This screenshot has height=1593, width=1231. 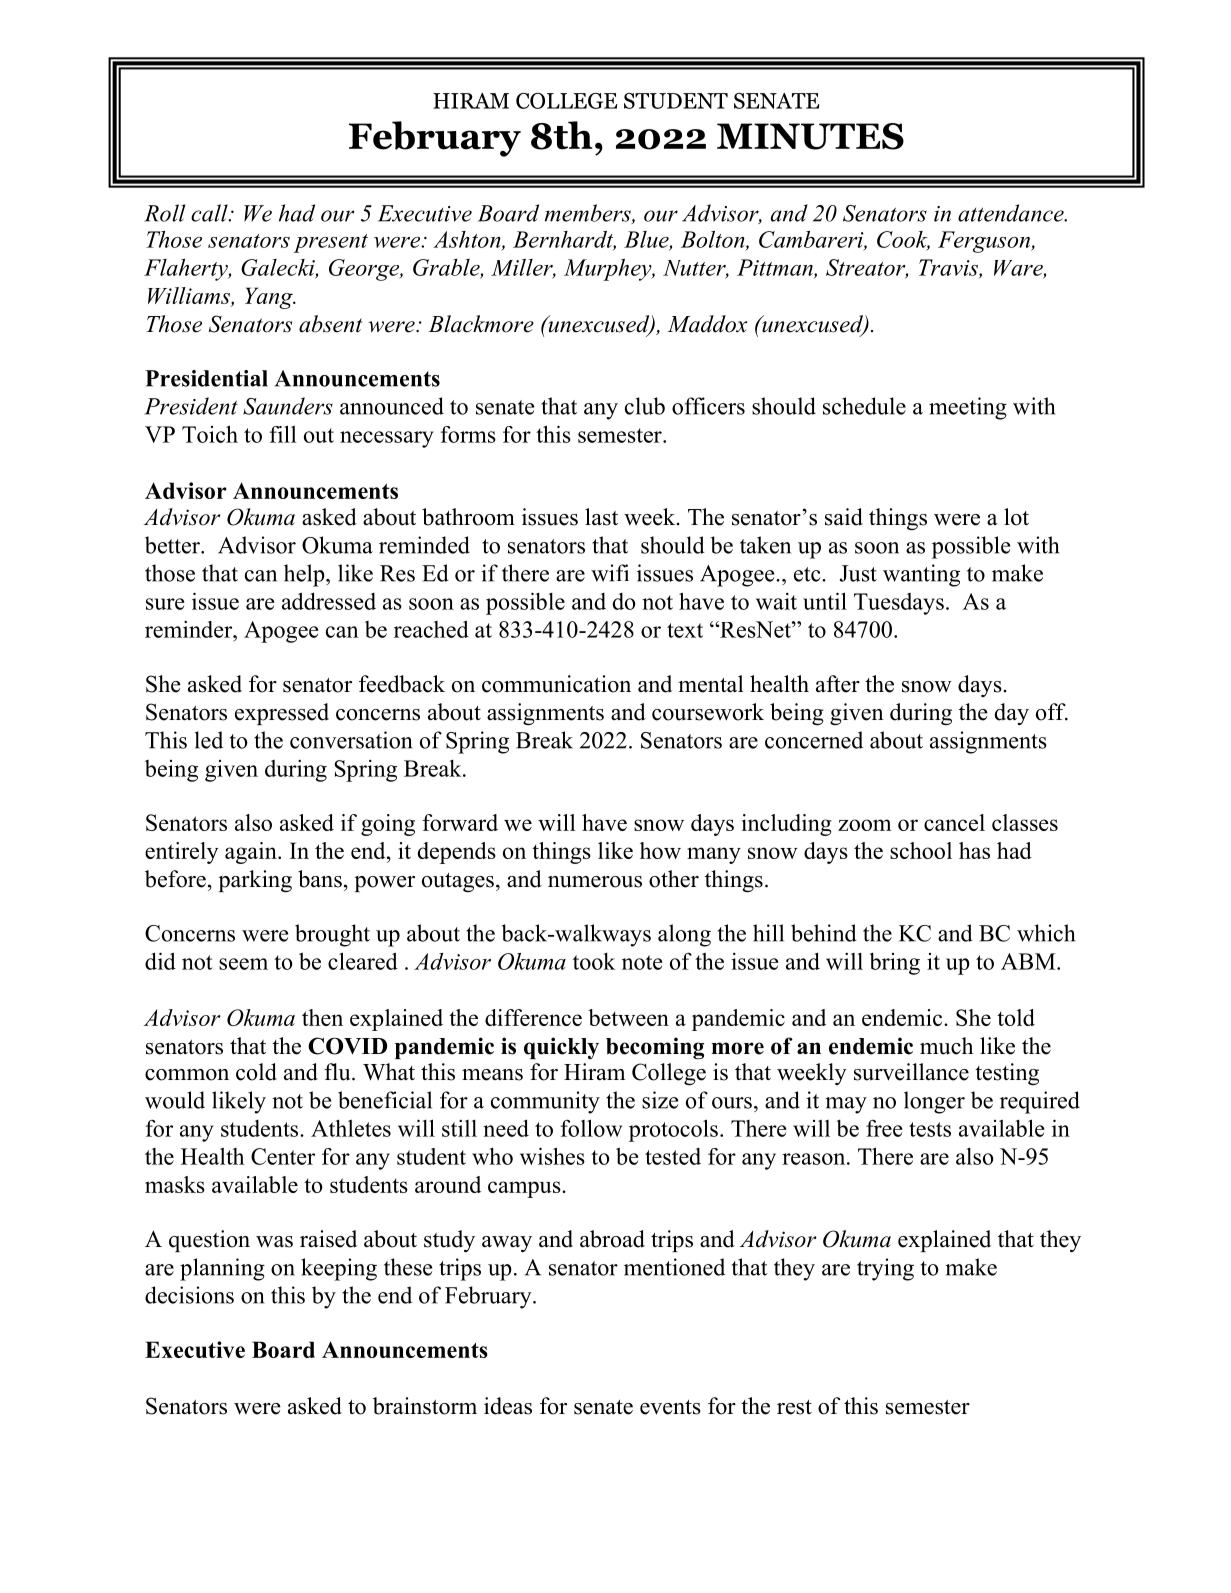 What do you see at coordinates (930, 1129) in the screenshot?
I see `tests` at bounding box center [930, 1129].
